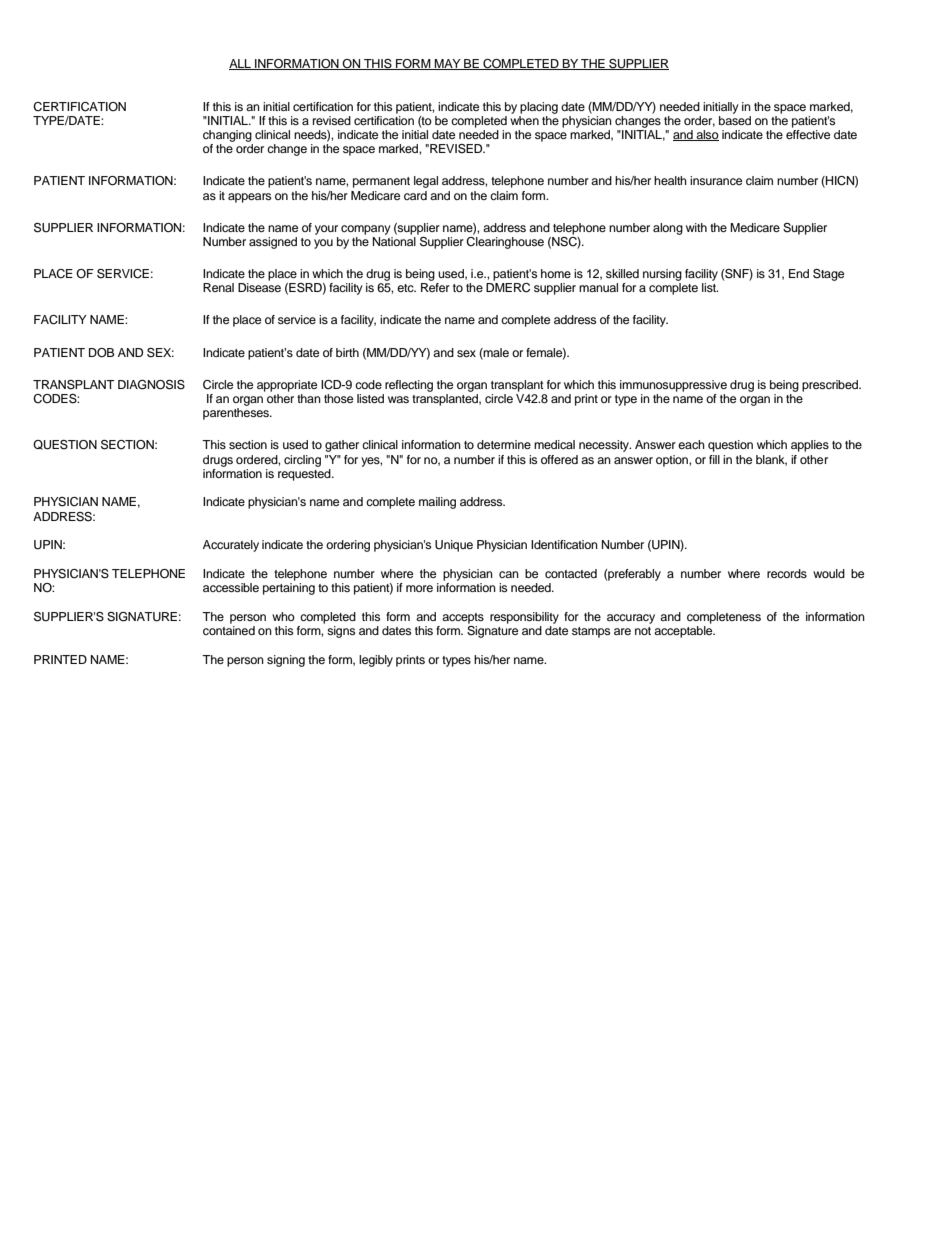 This image has height=1233, width=952. What do you see at coordinates (673, 386) in the image?
I see `immunosuppressive` at bounding box center [673, 386].
